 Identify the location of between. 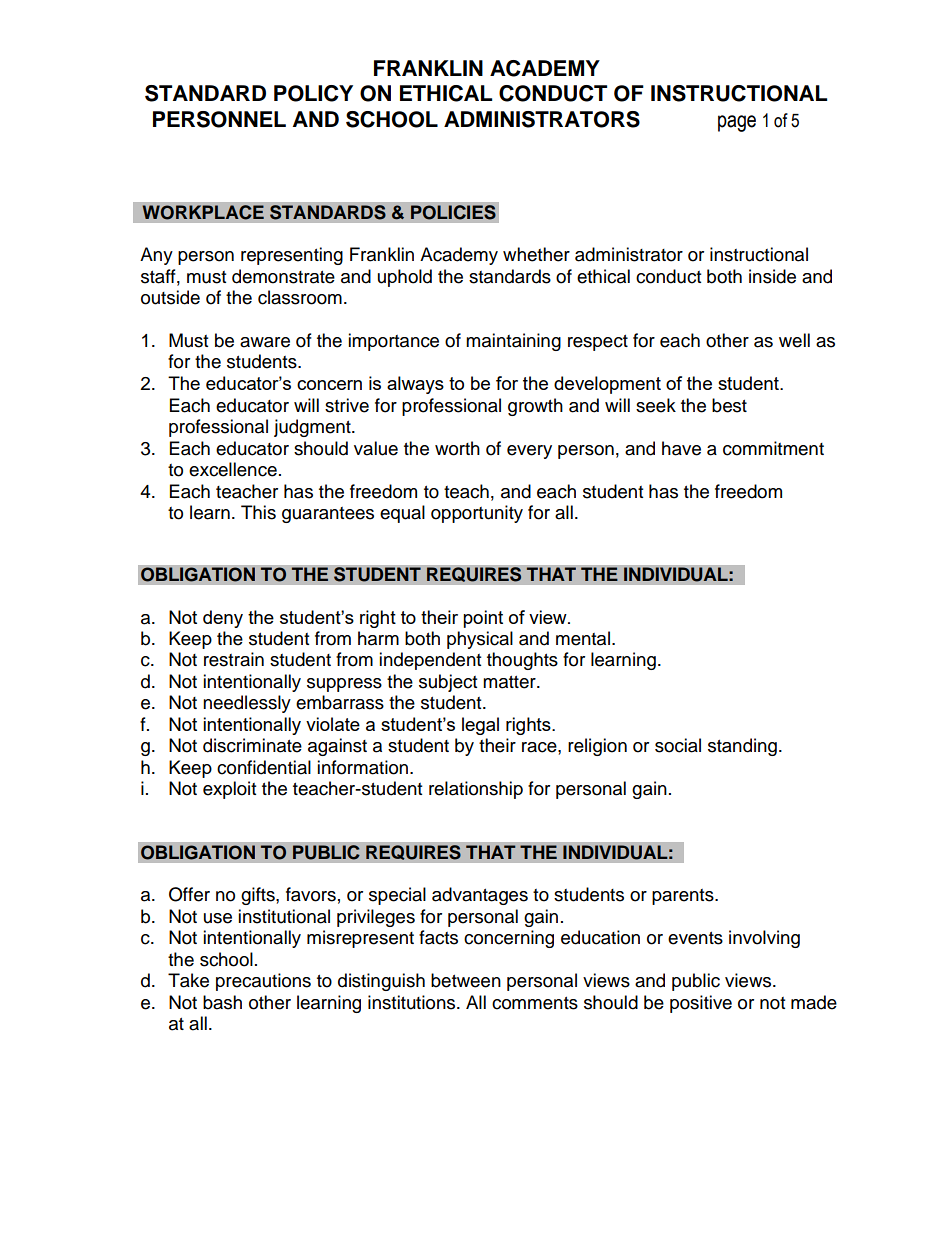
(466, 980).
